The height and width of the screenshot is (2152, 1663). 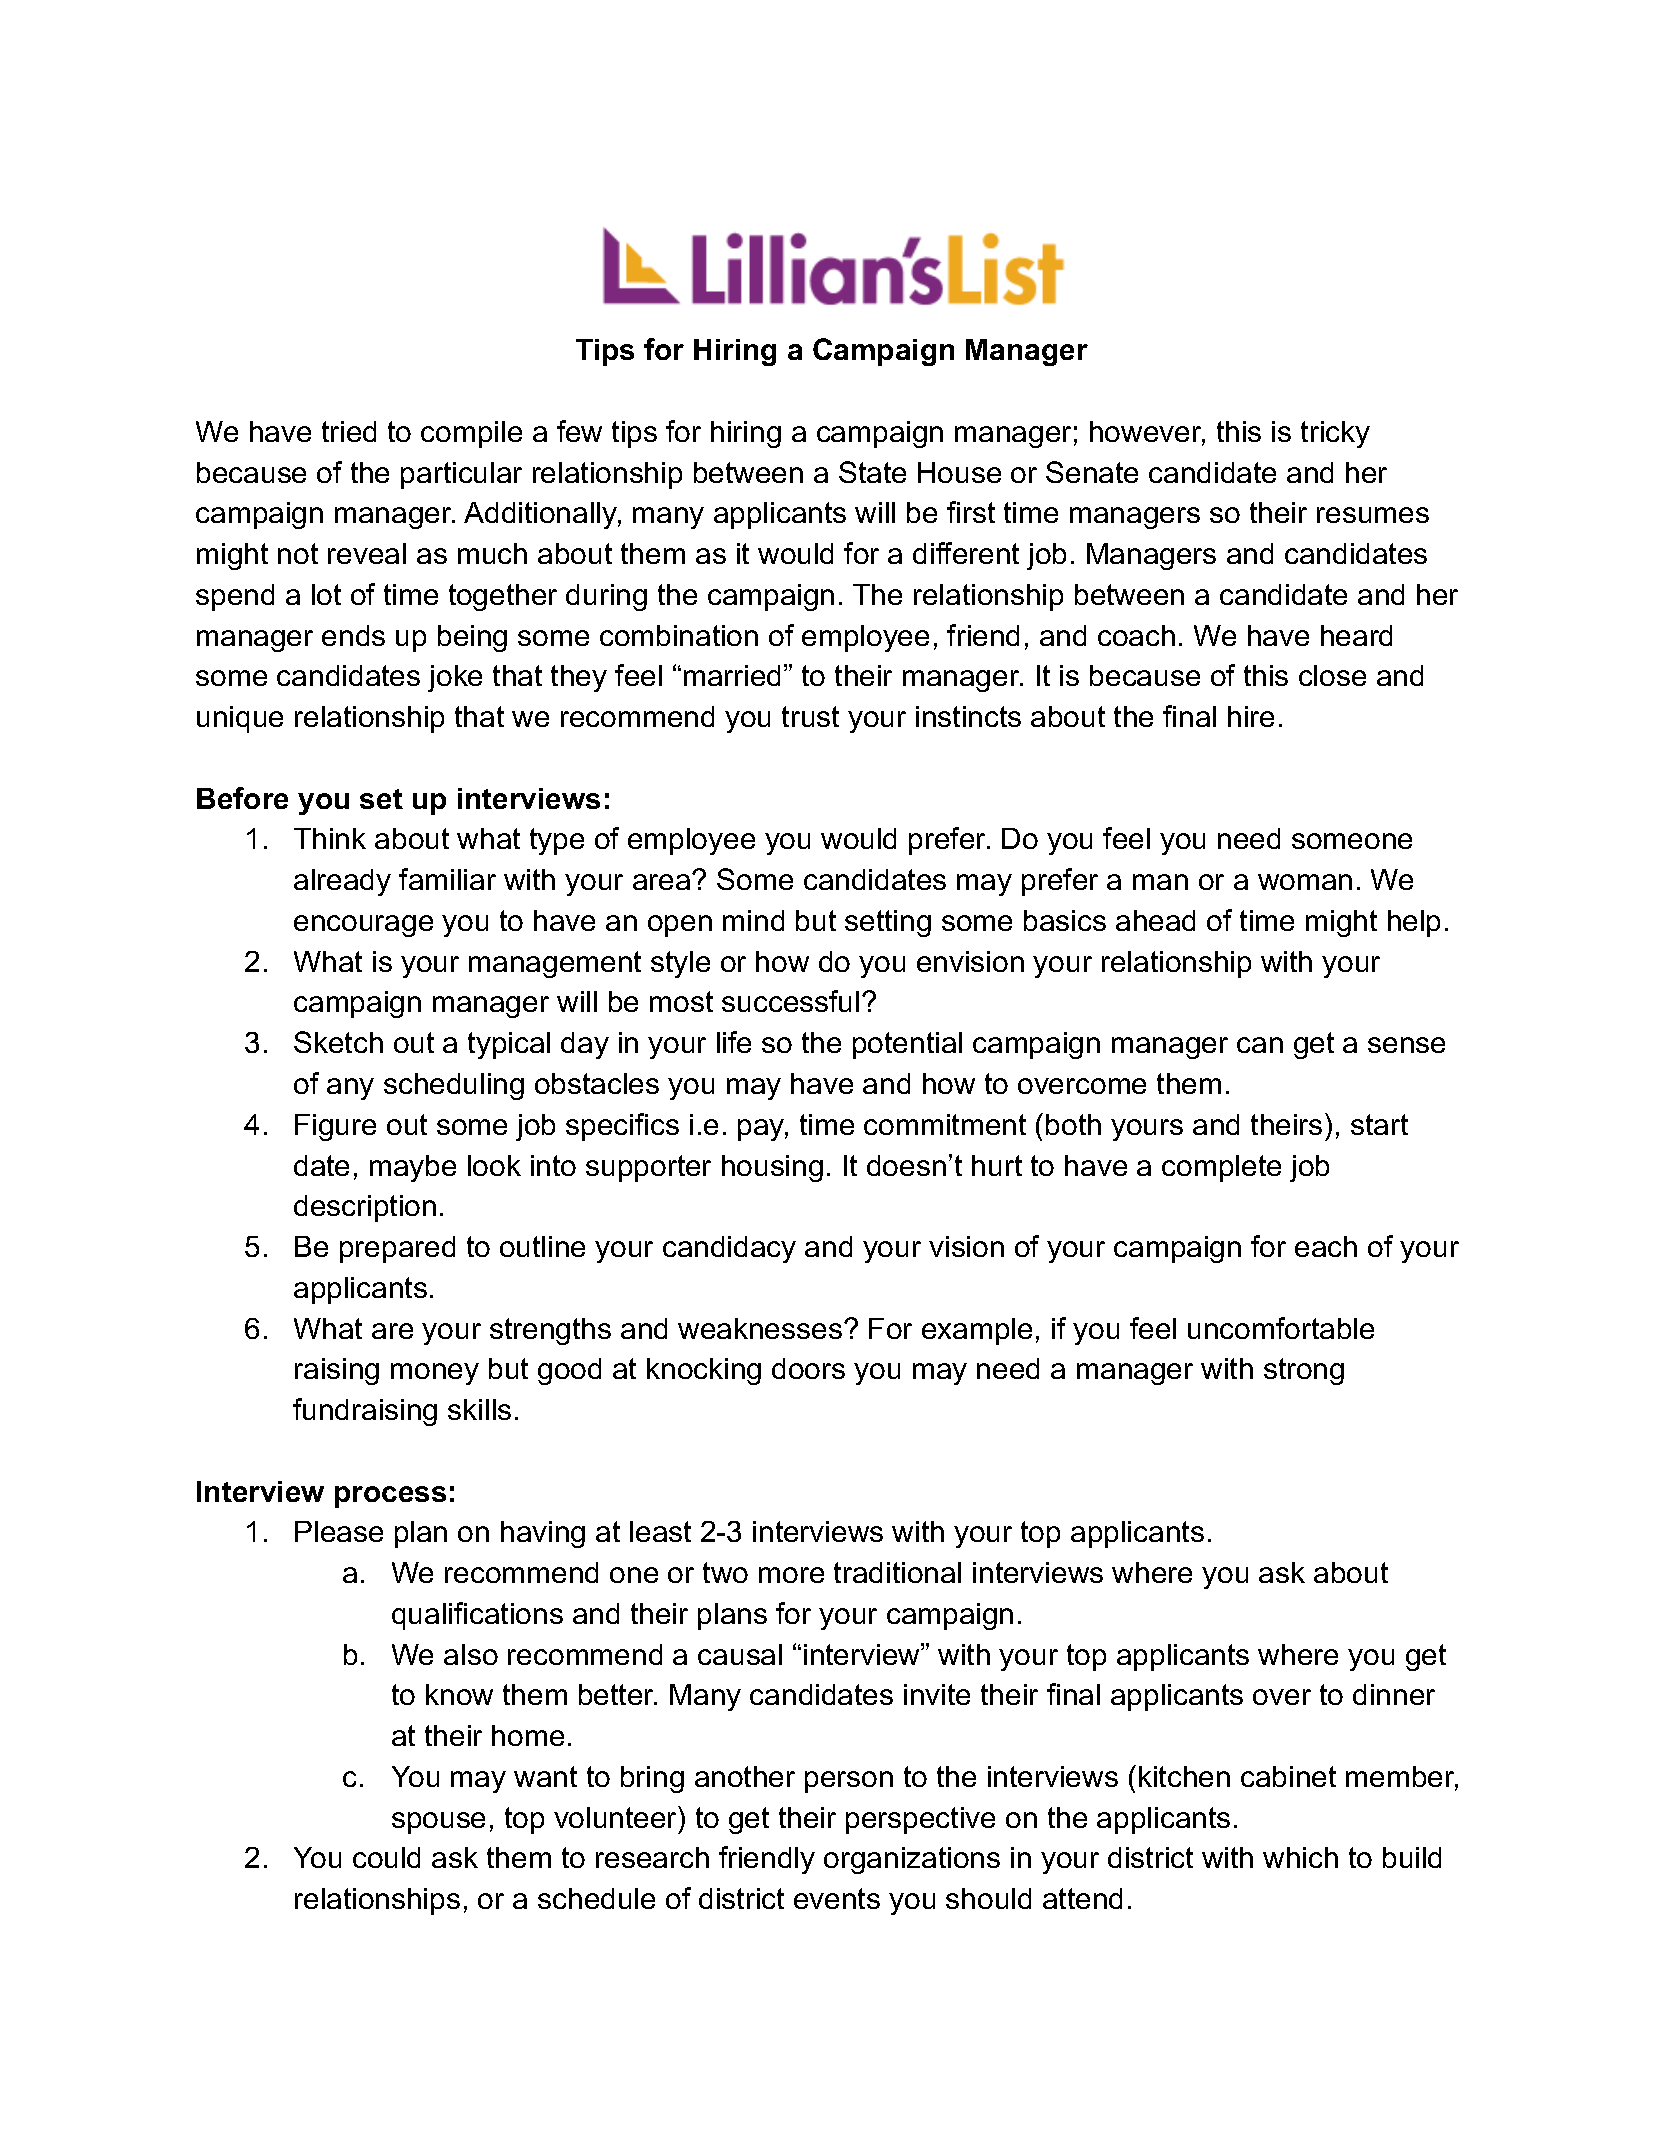 What do you see at coordinates (1300, 1857) in the screenshot?
I see `which` at bounding box center [1300, 1857].
